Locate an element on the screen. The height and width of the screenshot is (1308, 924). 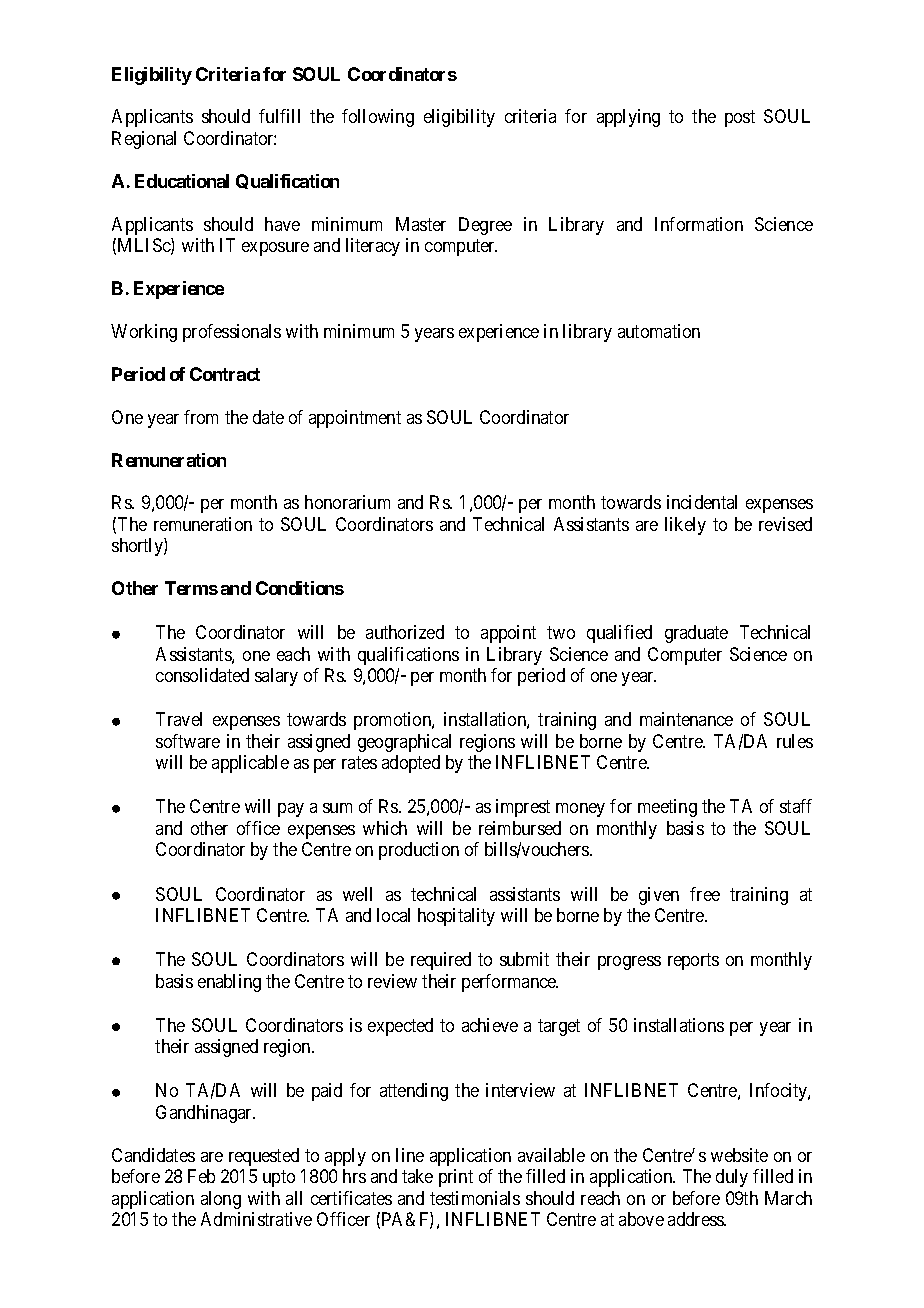
graduate is located at coordinates (696, 634).
